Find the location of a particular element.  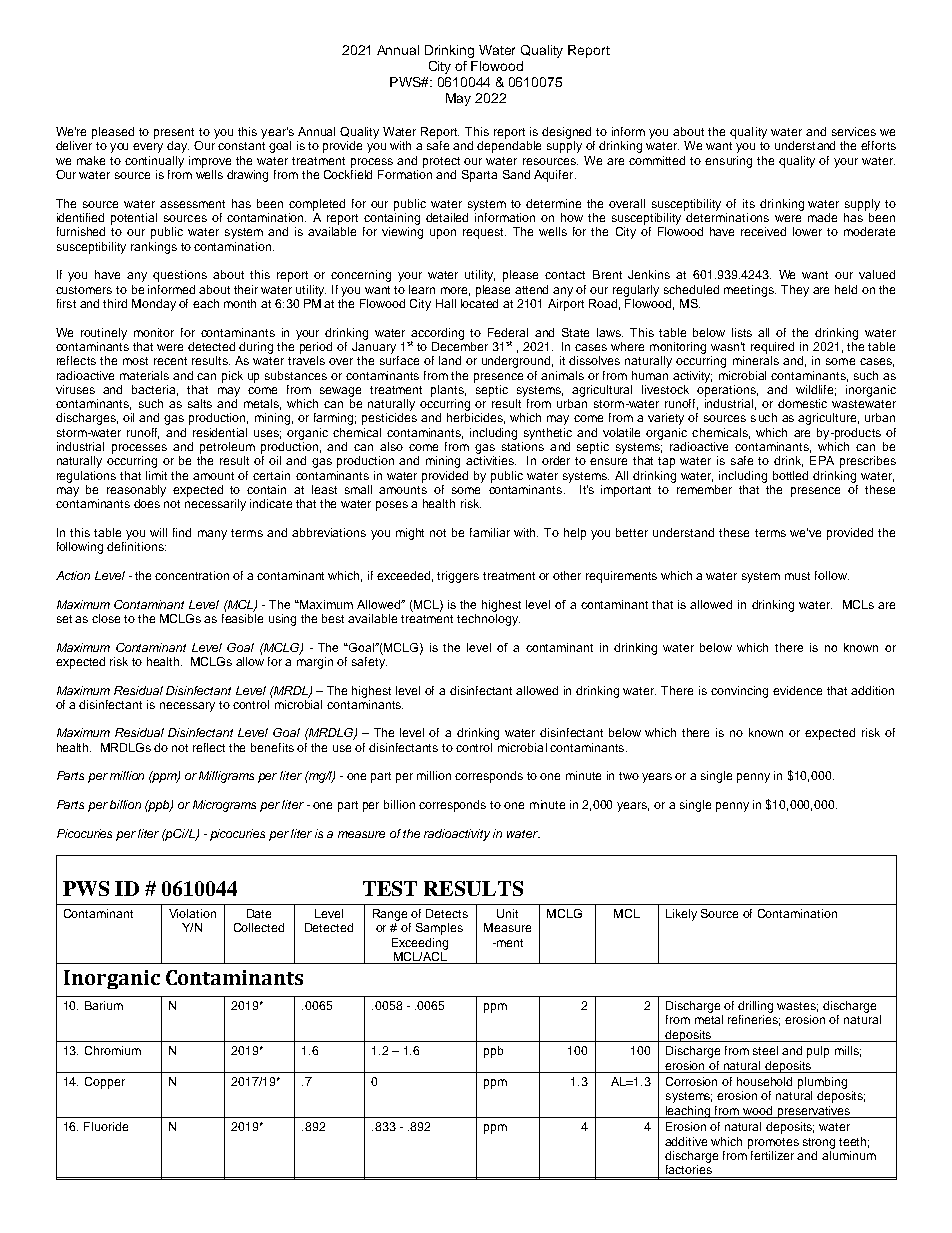

continually is located at coordinates (154, 162).
